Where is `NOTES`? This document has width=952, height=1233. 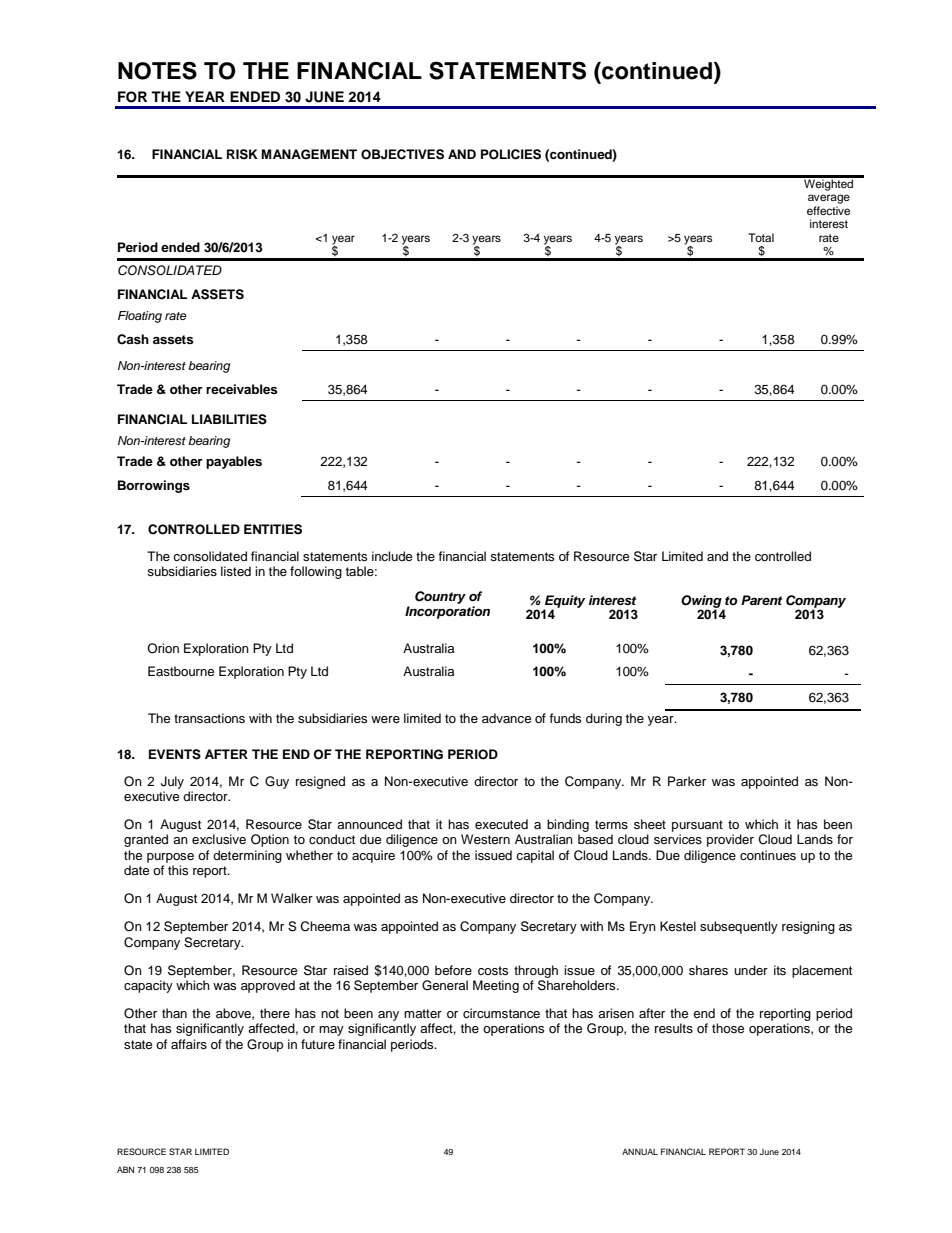
NOTES is located at coordinates (157, 70).
